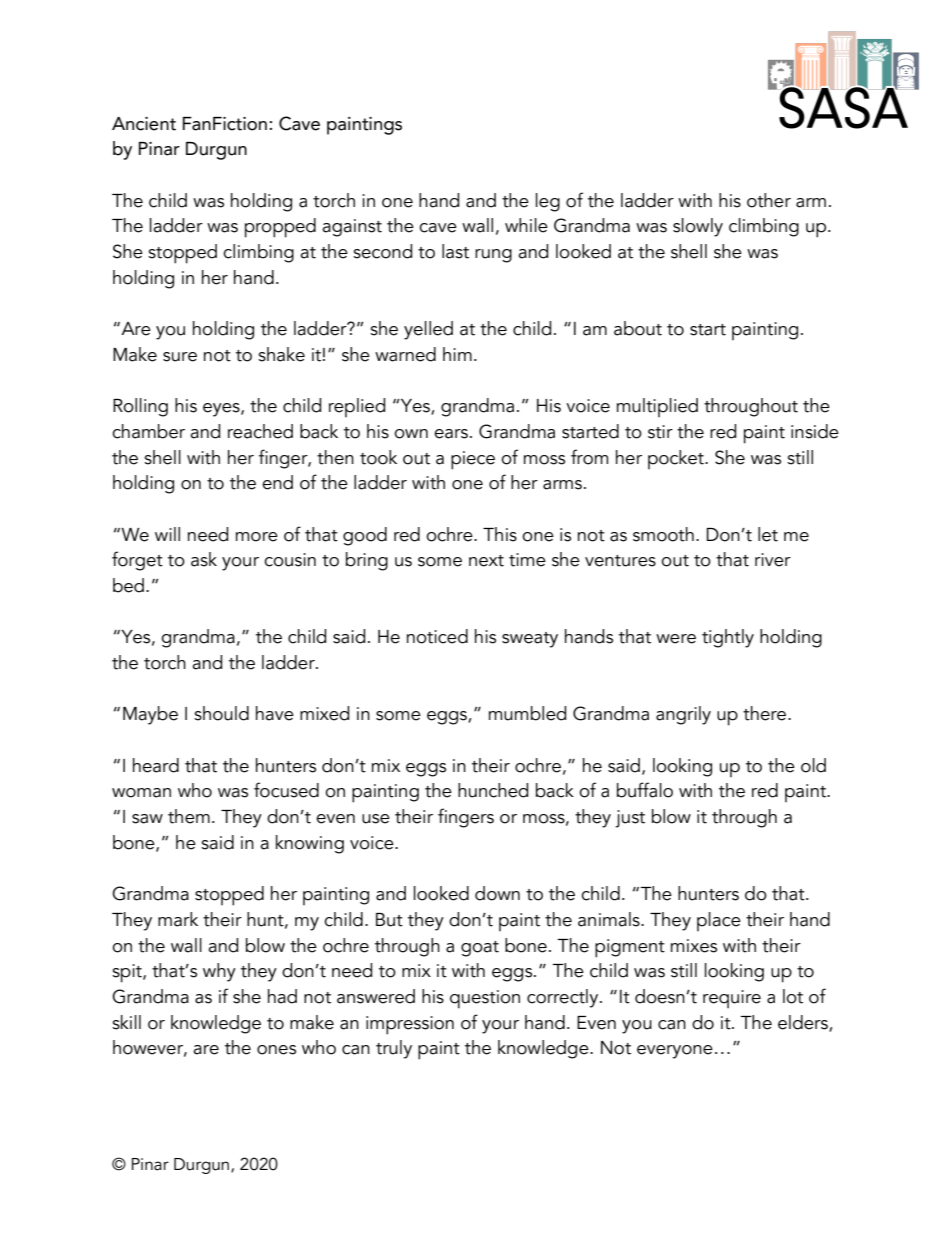 The image size is (952, 1233). I want to click on mumbled, so click(527, 713).
